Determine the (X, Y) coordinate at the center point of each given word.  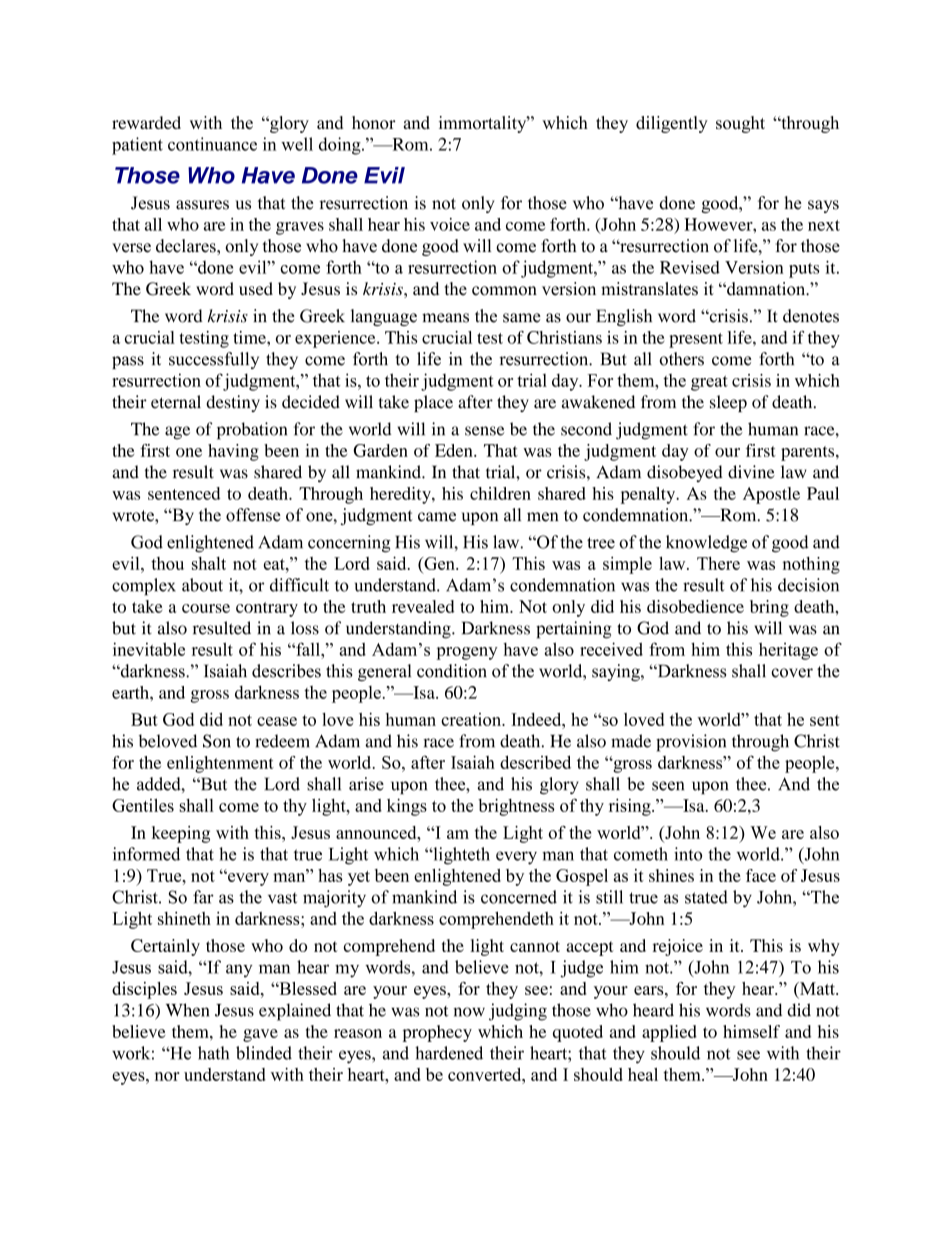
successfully (214, 360)
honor (374, 122)
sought (740, 124)
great (709, 383)
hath (213, 1053)
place (433, 403)
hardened (449, 1053)
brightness (516, 807)
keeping (181, 834)
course (206, 608)
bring (769, 608)
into (688, 854)
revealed (423, 606)
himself (751, 1031)
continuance (212, 144)
